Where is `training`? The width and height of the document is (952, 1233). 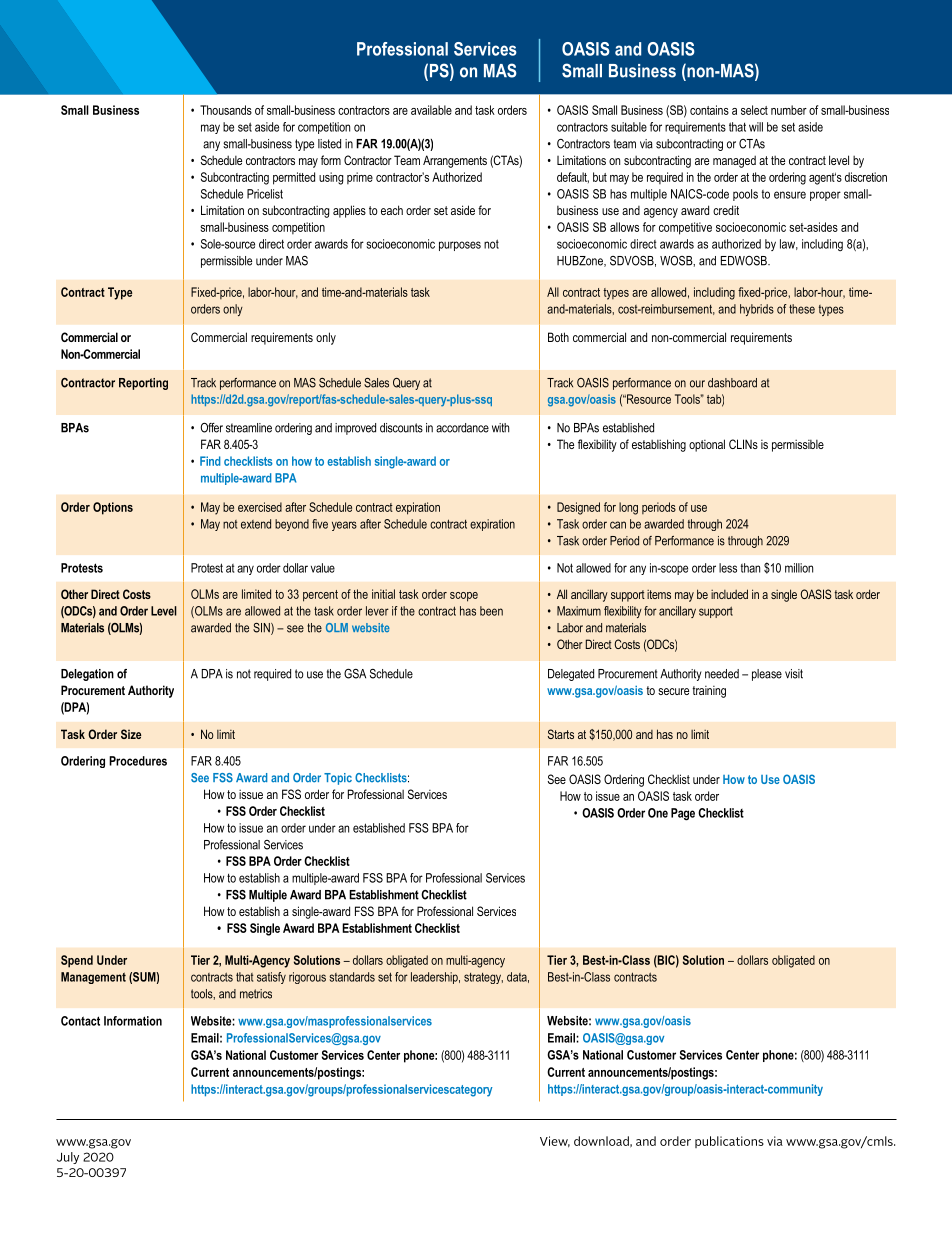
training is located at coordinates (709, 692).
